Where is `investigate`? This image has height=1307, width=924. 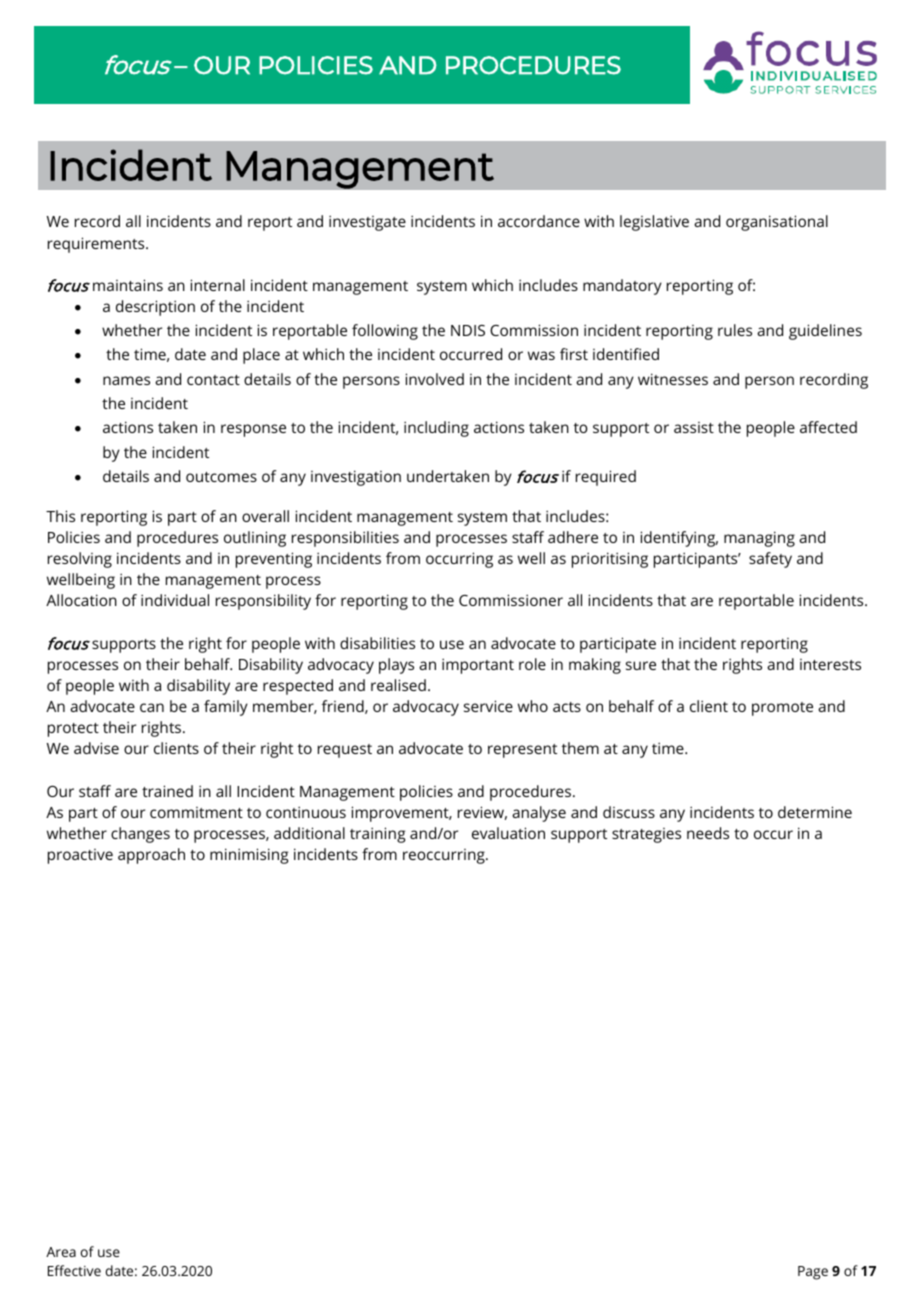
investigate is located at coordinates (367, 223).
